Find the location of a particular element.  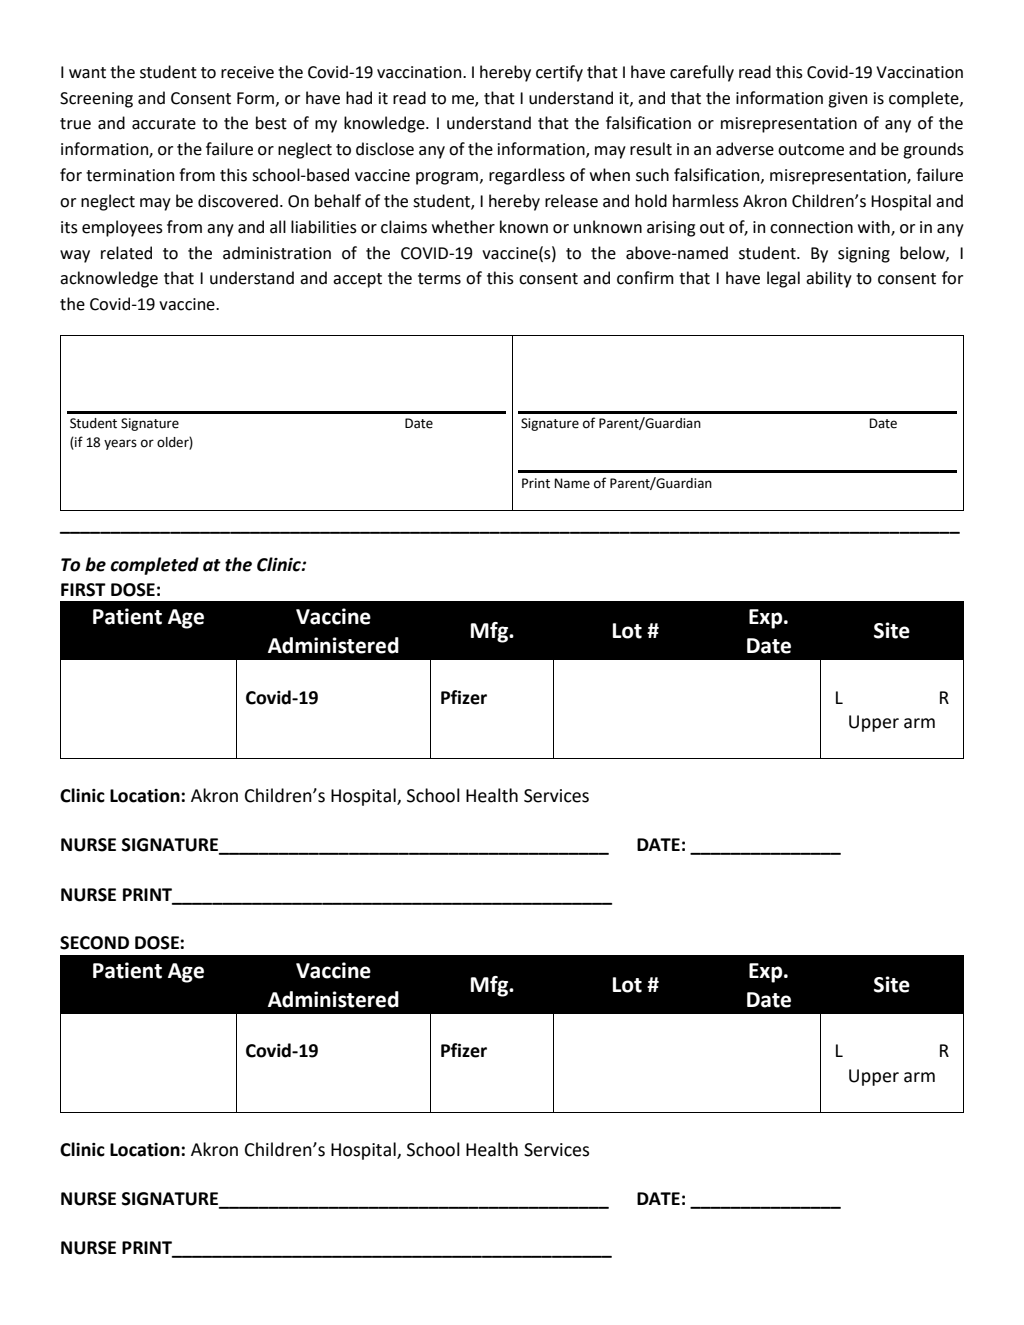

accept is located at coordinates (357, 280).
